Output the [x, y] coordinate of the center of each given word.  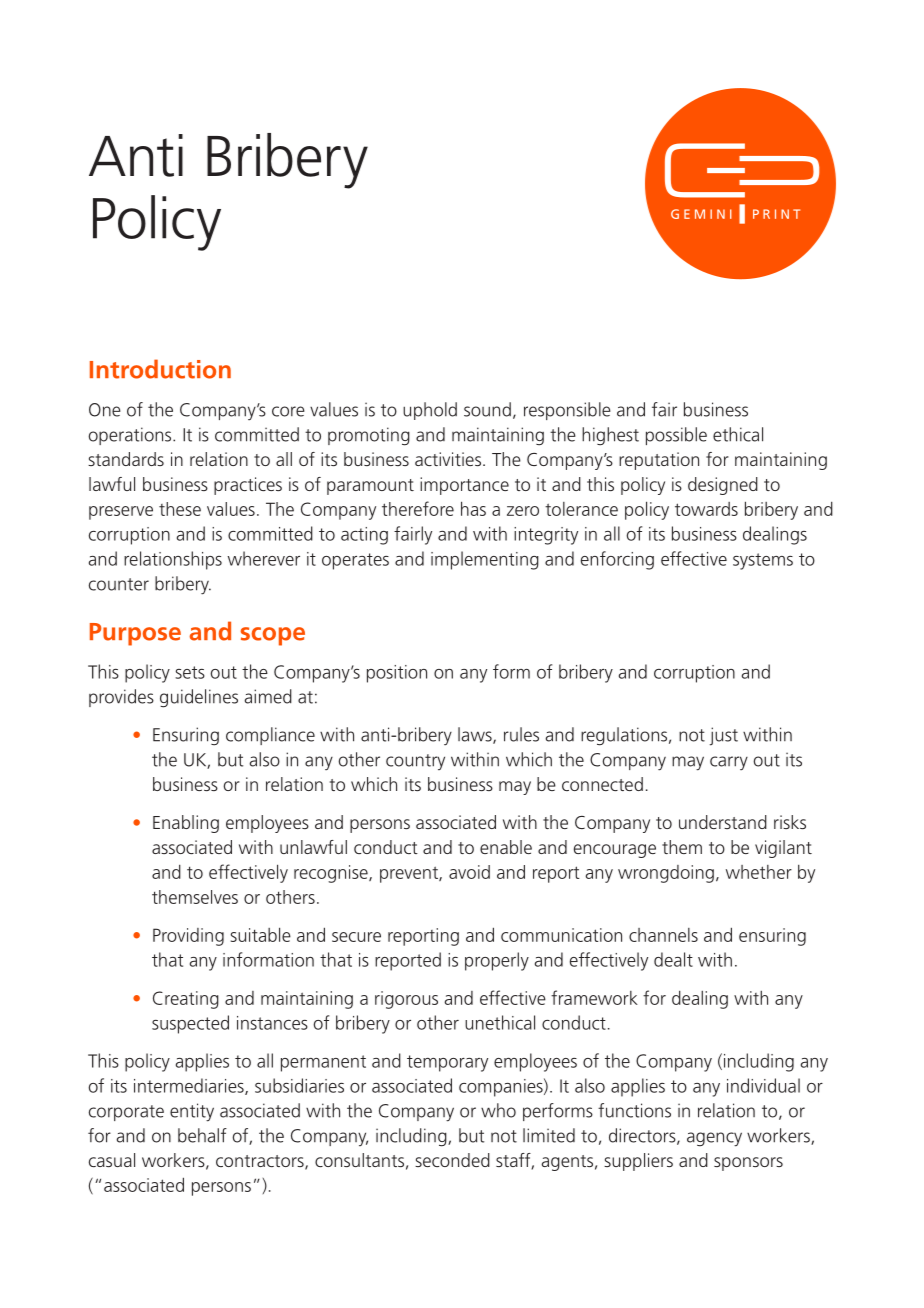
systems [763, 561]
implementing [485, 560]
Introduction [160, 369]
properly [497, 961]
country [415, 762]
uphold [430, 411]
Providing [188, 937]
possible [676, 436]
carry [729, 763]
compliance [270, 736]
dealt [673, 959]
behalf [202, 1135]
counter [119, 584]
